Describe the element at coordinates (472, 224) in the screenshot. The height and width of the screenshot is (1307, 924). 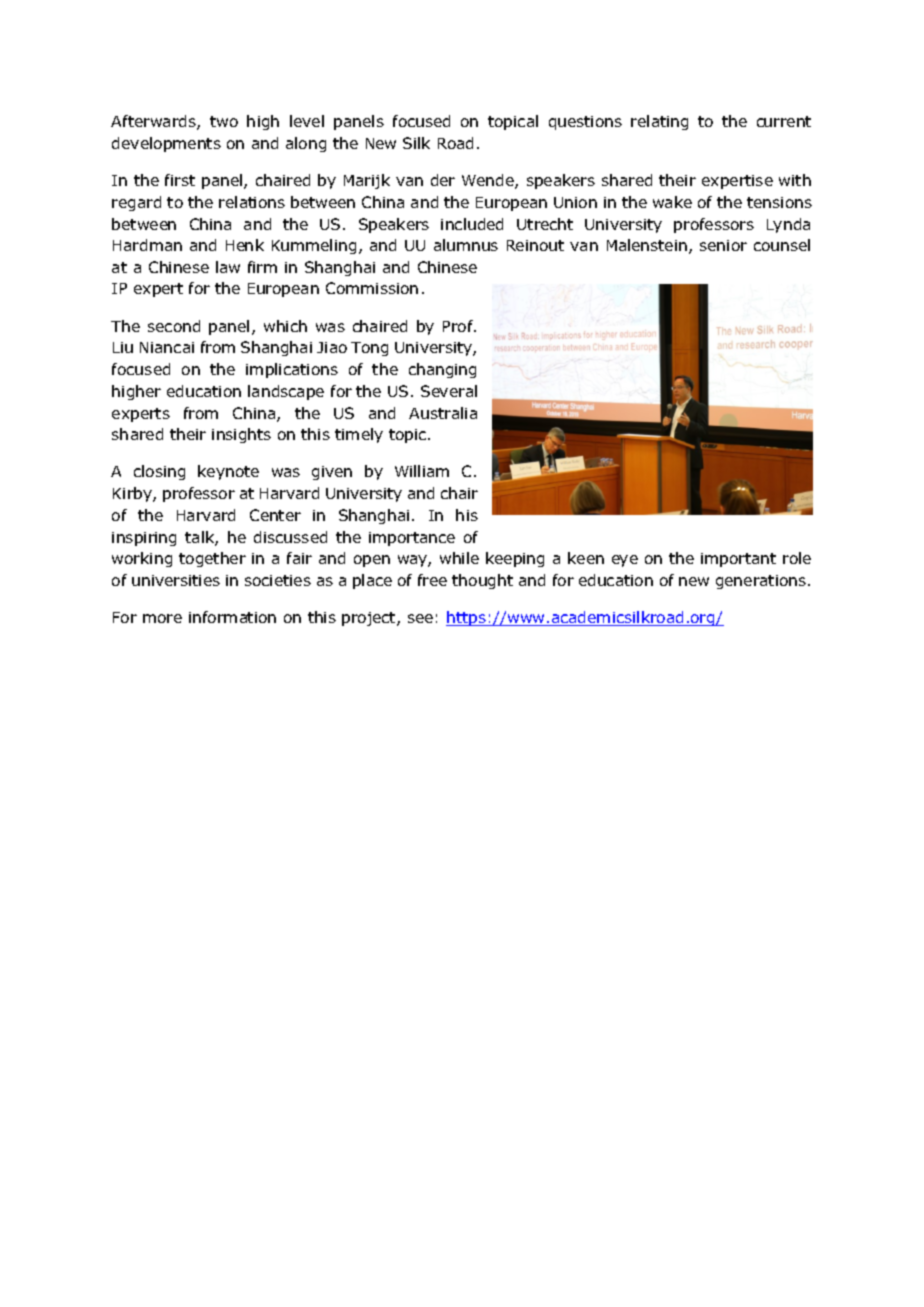
I see `included` at that location.
